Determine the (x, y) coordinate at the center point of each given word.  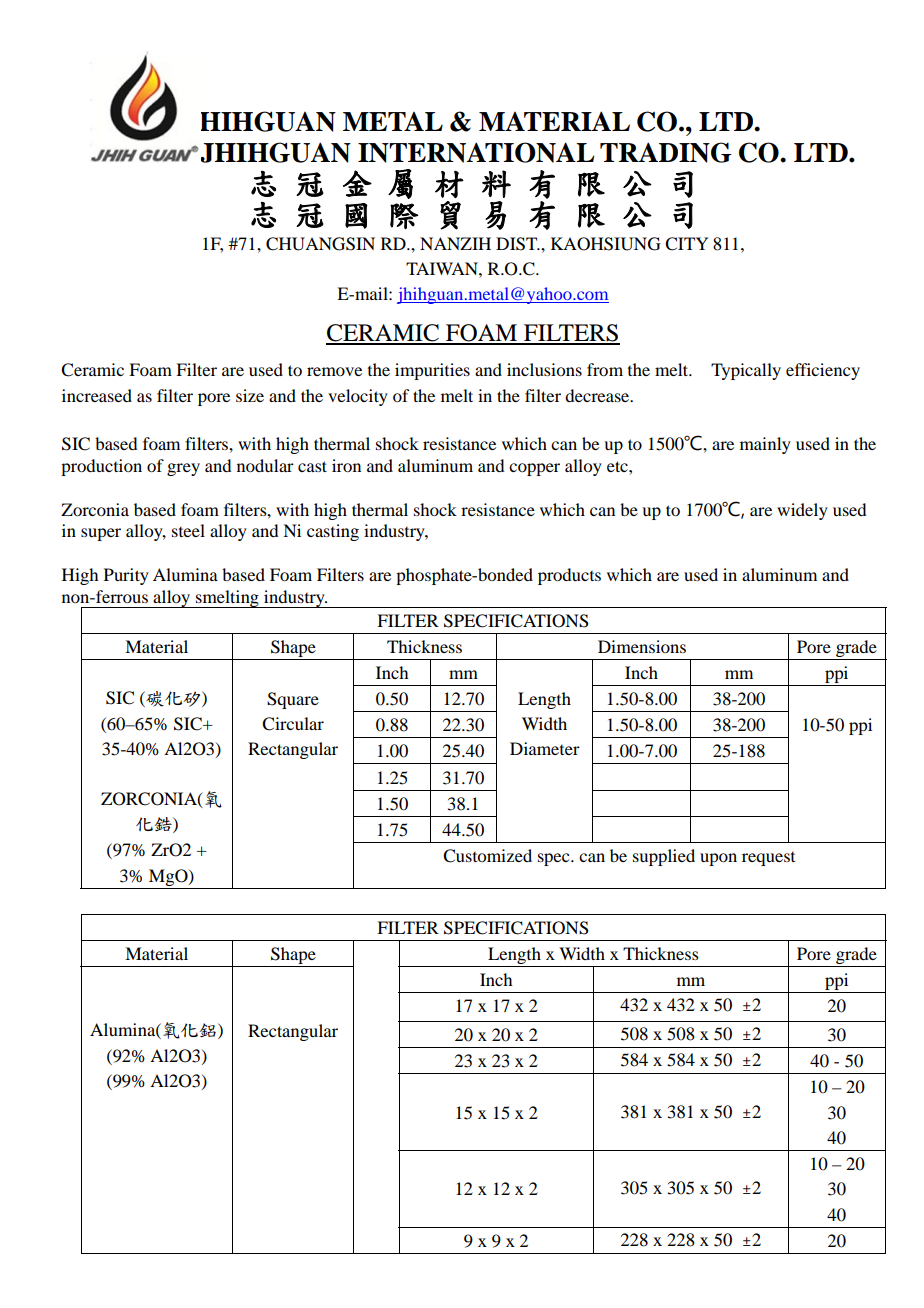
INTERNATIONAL (476, 152)
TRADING (666, 152)
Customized (487, 856)
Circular (293, 724)
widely (802, 511)
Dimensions (642, 646)
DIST (518, 244)
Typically (746, 371)
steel (188, 530)
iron (346, 465)
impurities (432, 371)
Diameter (545, 748)
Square (293, 700)
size (250, 395)
